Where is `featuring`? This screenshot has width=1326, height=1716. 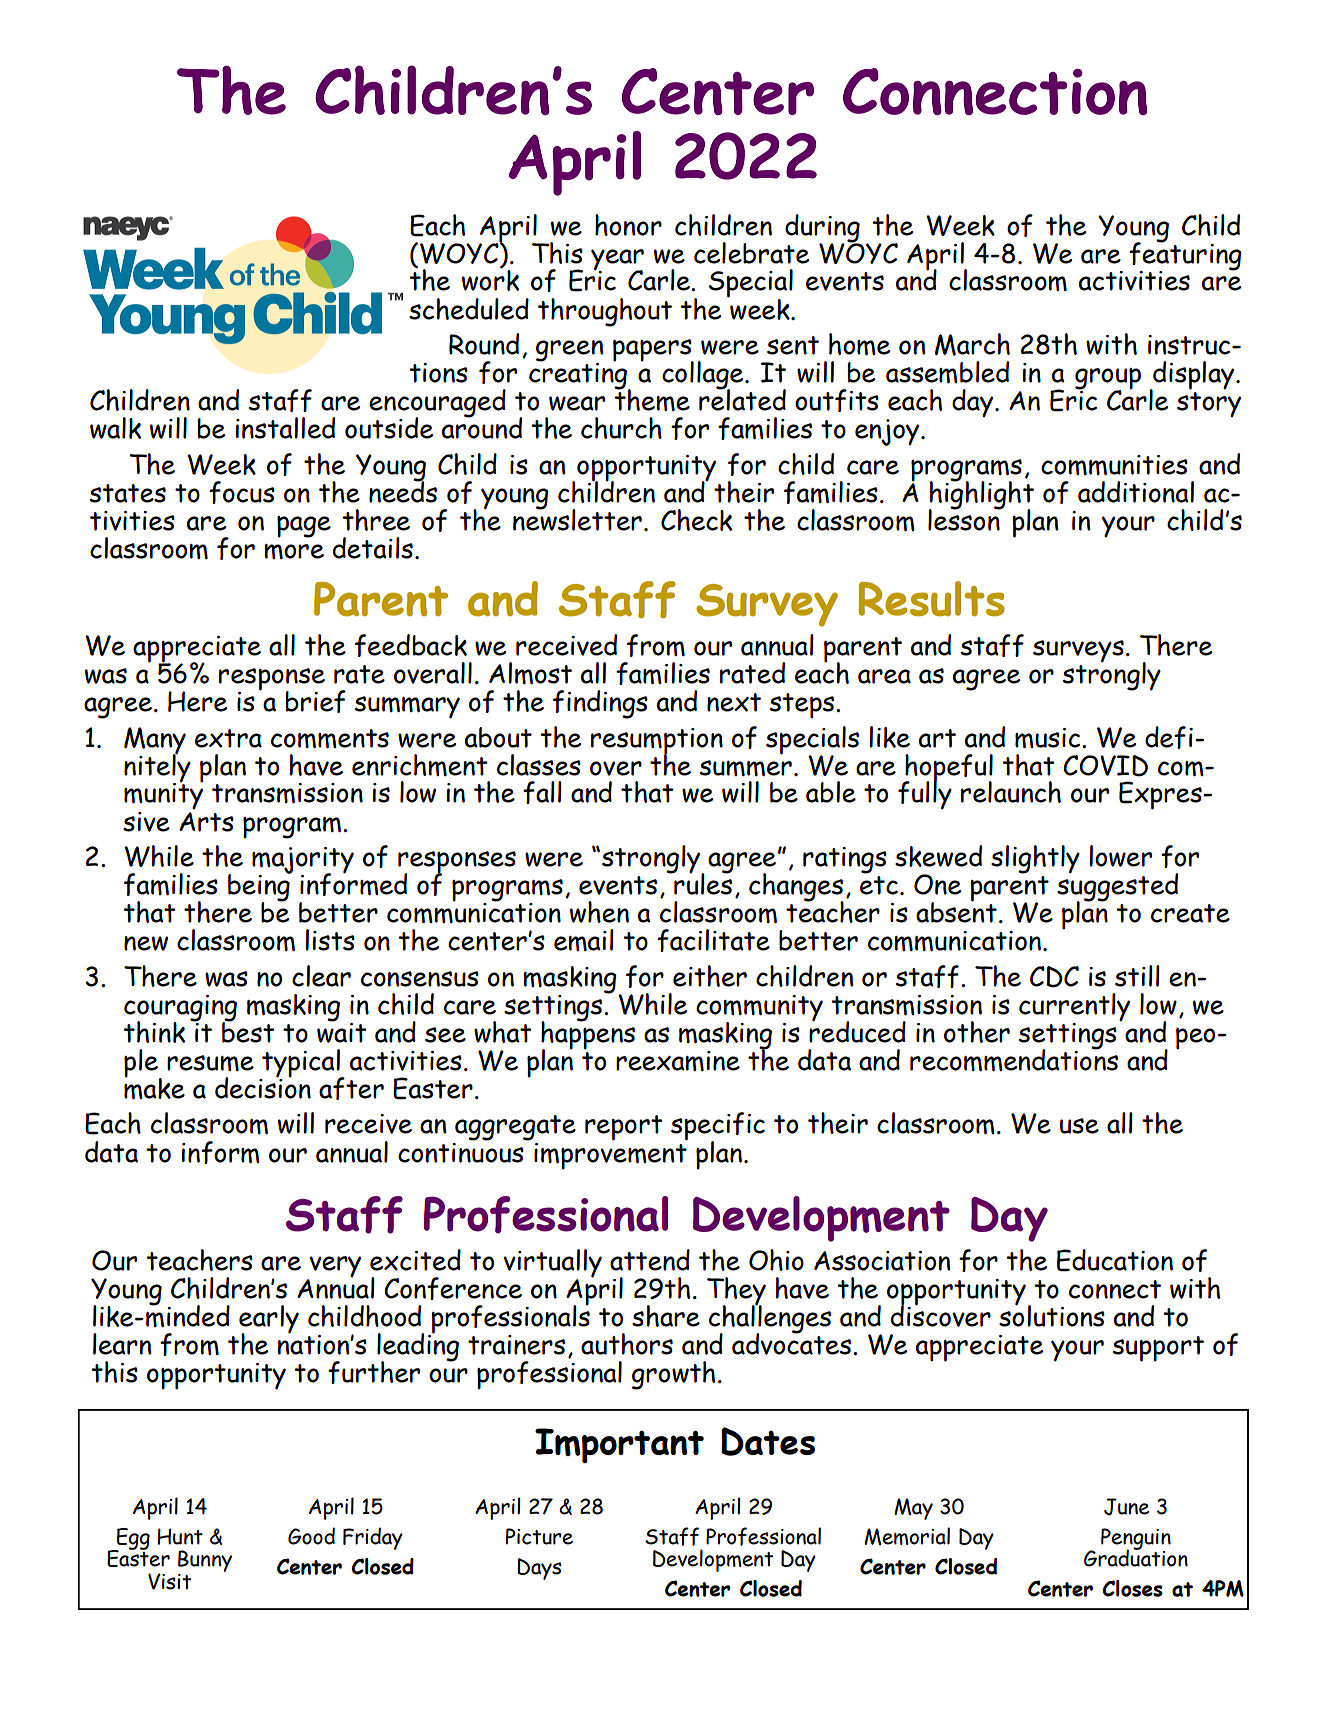 featuring is located at coordinates (1185, 256).
